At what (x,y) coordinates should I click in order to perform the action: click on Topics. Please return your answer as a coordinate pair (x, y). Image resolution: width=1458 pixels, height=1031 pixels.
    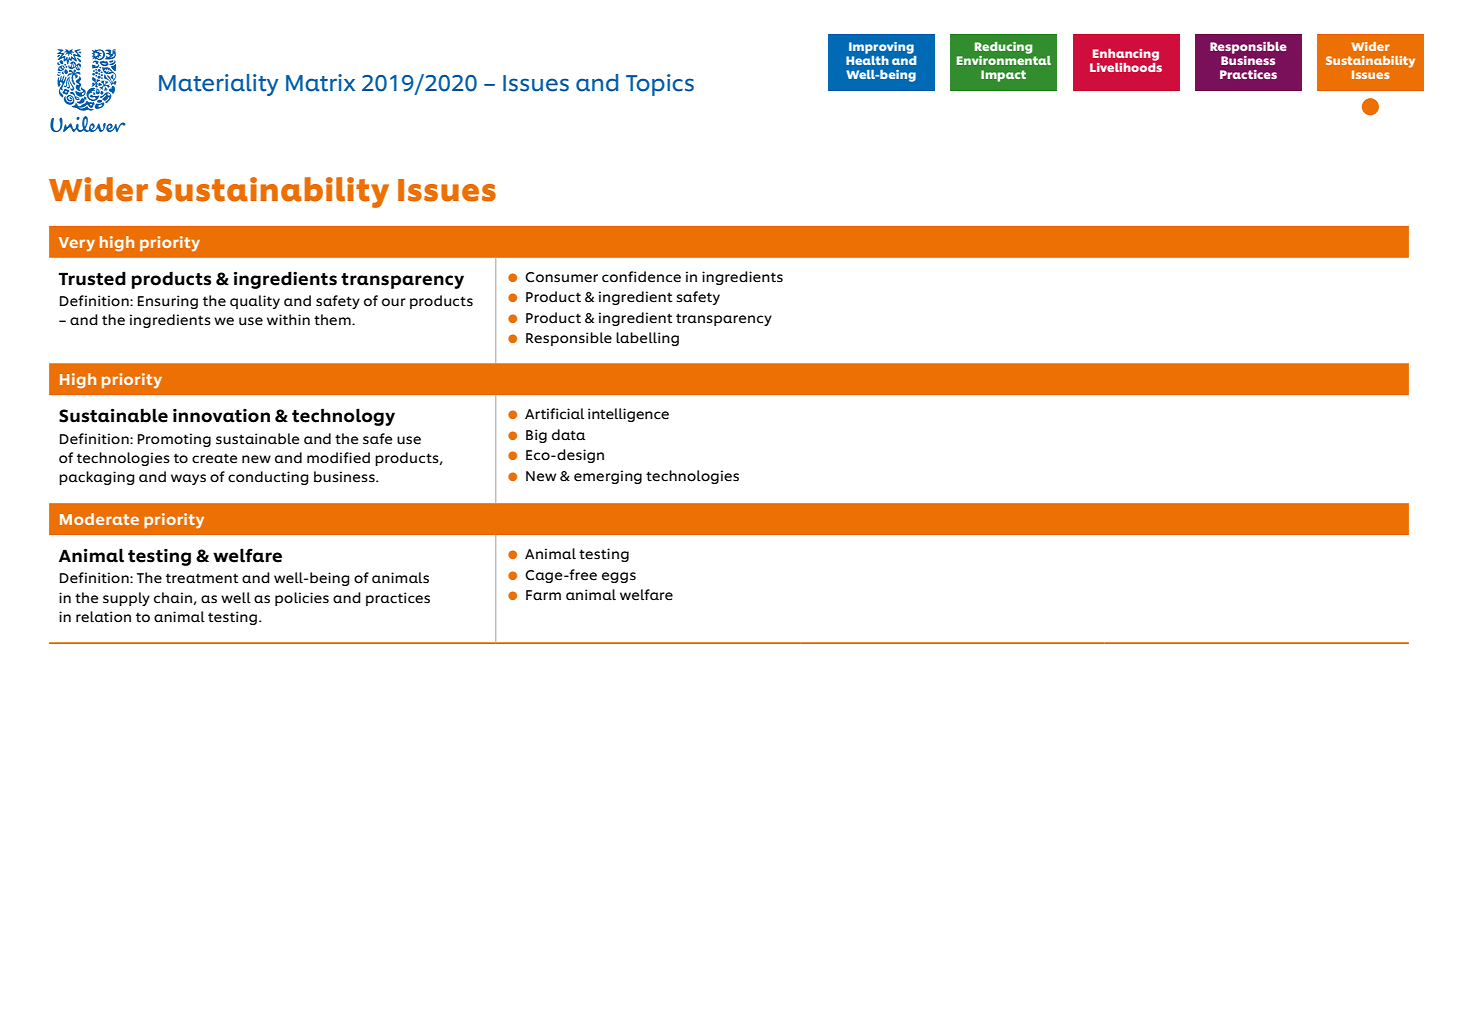
    Looking at the image, I should click on (660, 85).
